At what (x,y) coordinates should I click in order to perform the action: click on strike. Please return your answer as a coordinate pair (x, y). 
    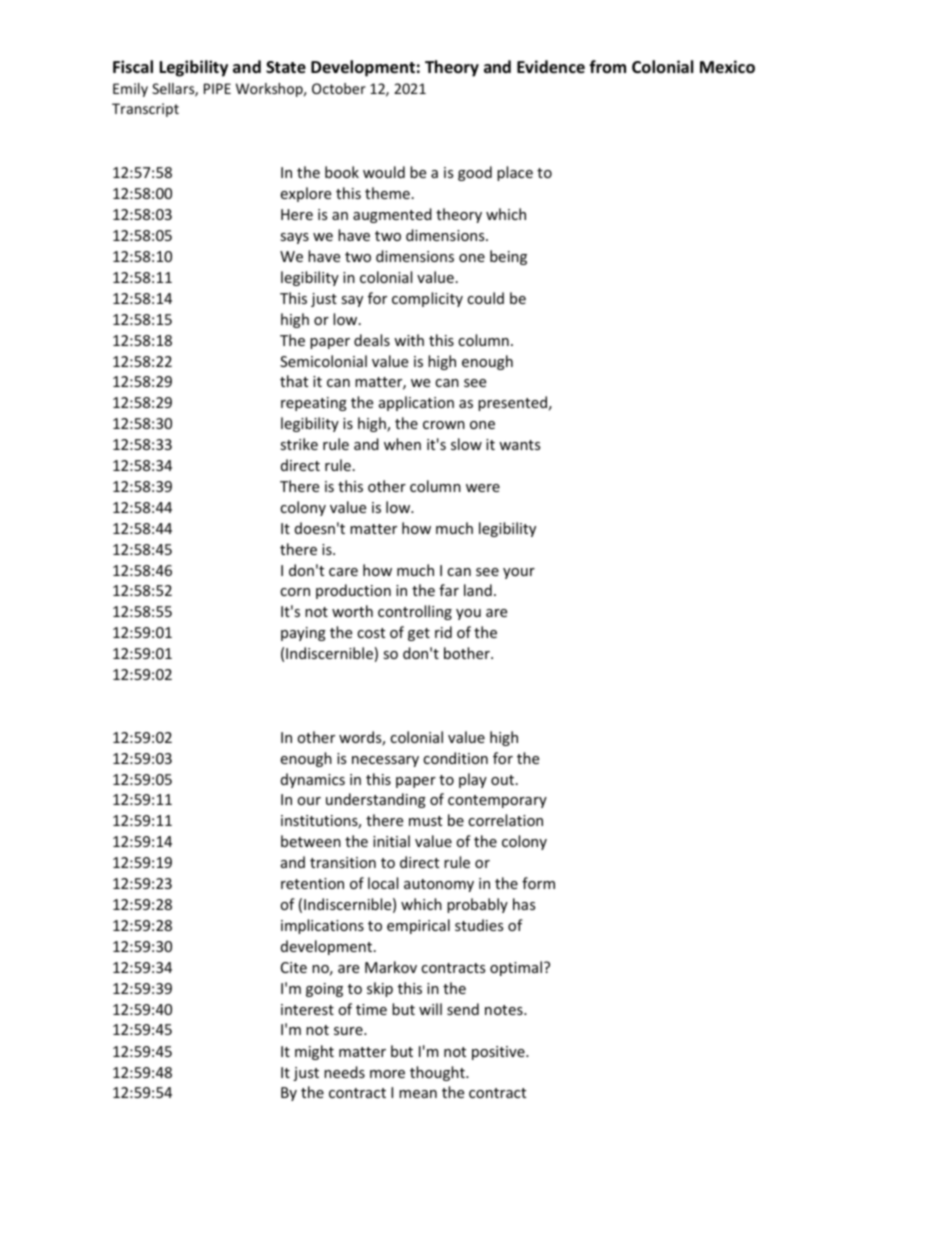
    Looking at the image, I should click on (299, 444).
